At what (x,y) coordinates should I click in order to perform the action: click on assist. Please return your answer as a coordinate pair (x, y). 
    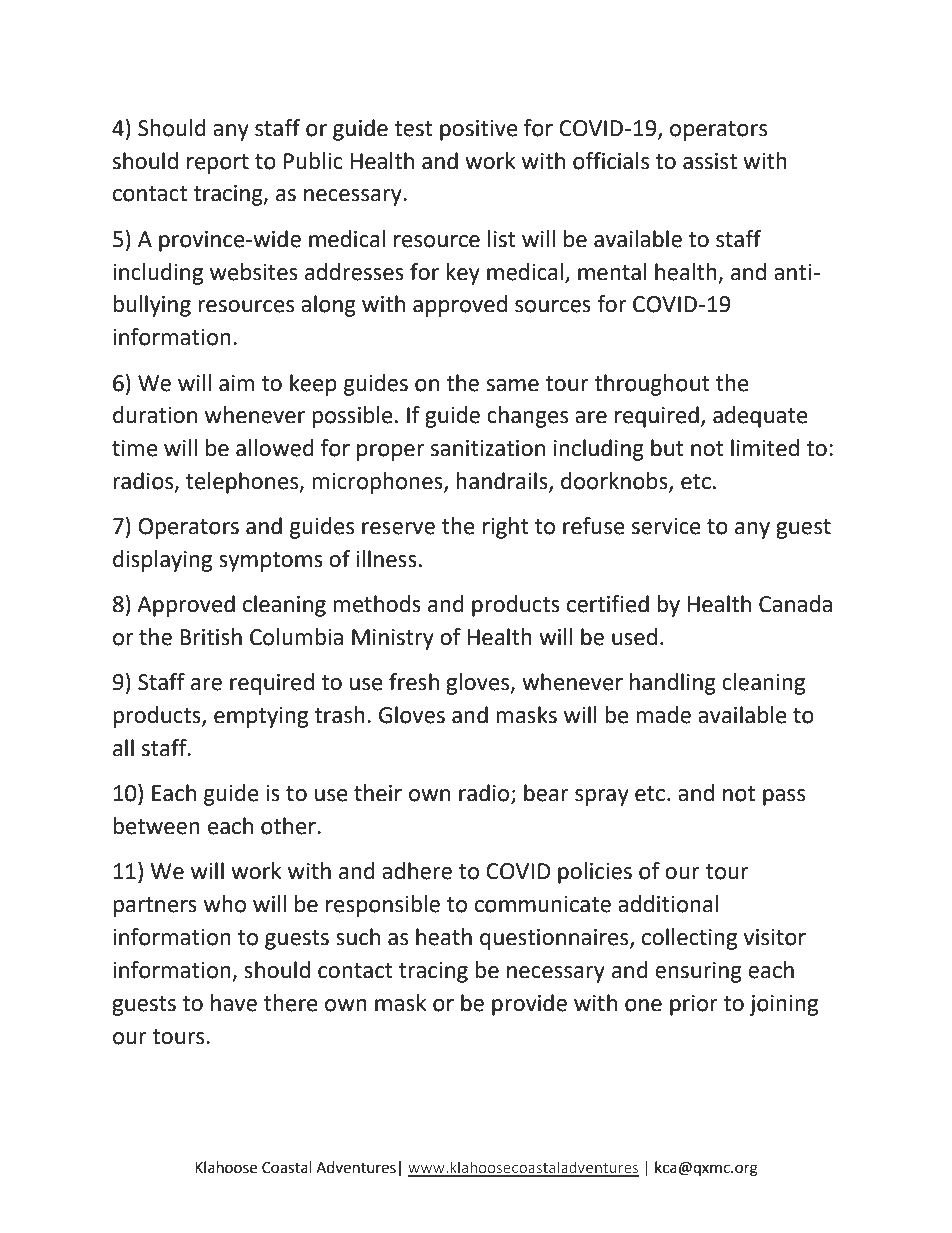
    Looking at the image, I should click on (710, 161).
